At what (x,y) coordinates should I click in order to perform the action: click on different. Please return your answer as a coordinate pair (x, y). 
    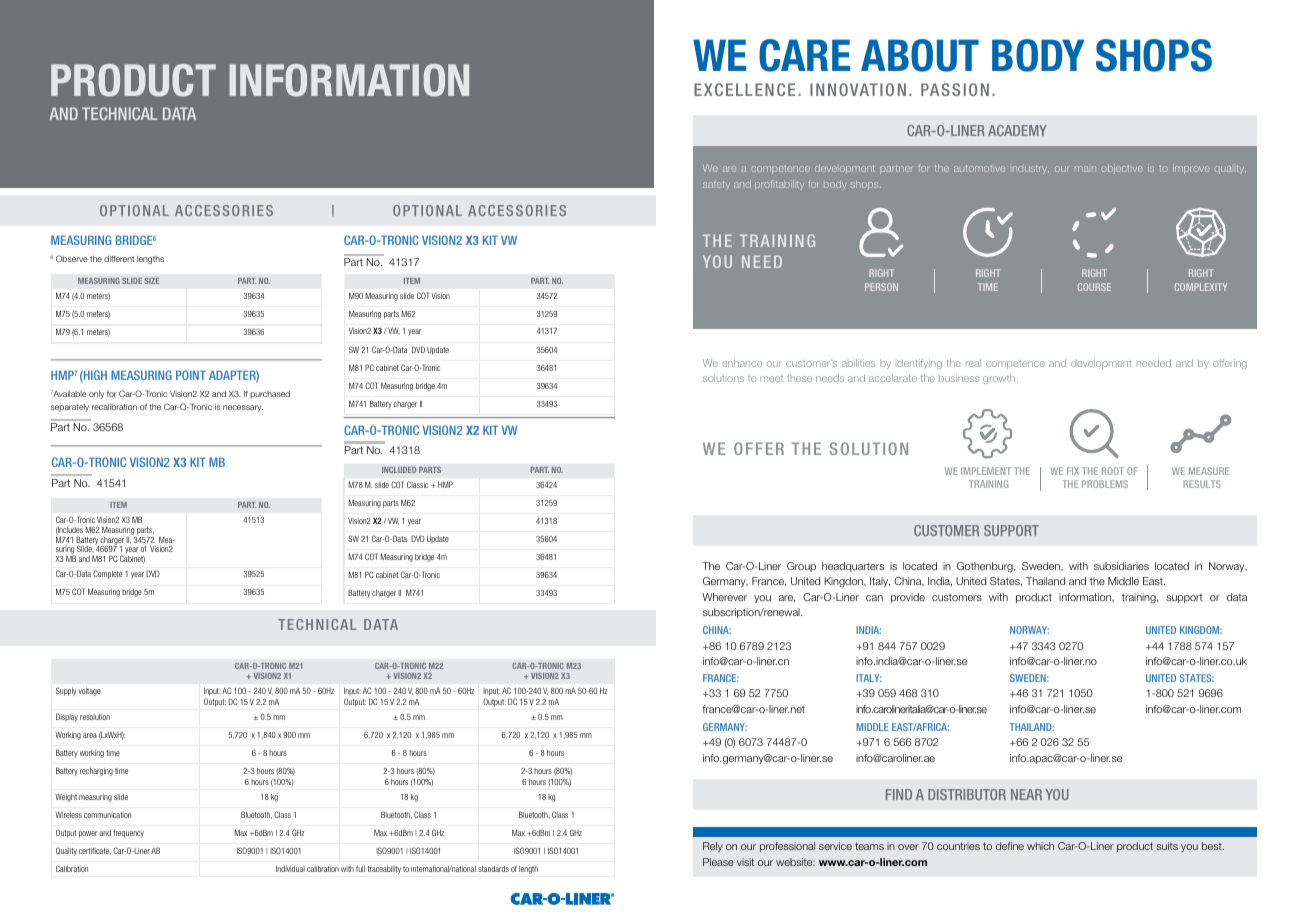
    Looking at the image, I should click on (119, 259).
